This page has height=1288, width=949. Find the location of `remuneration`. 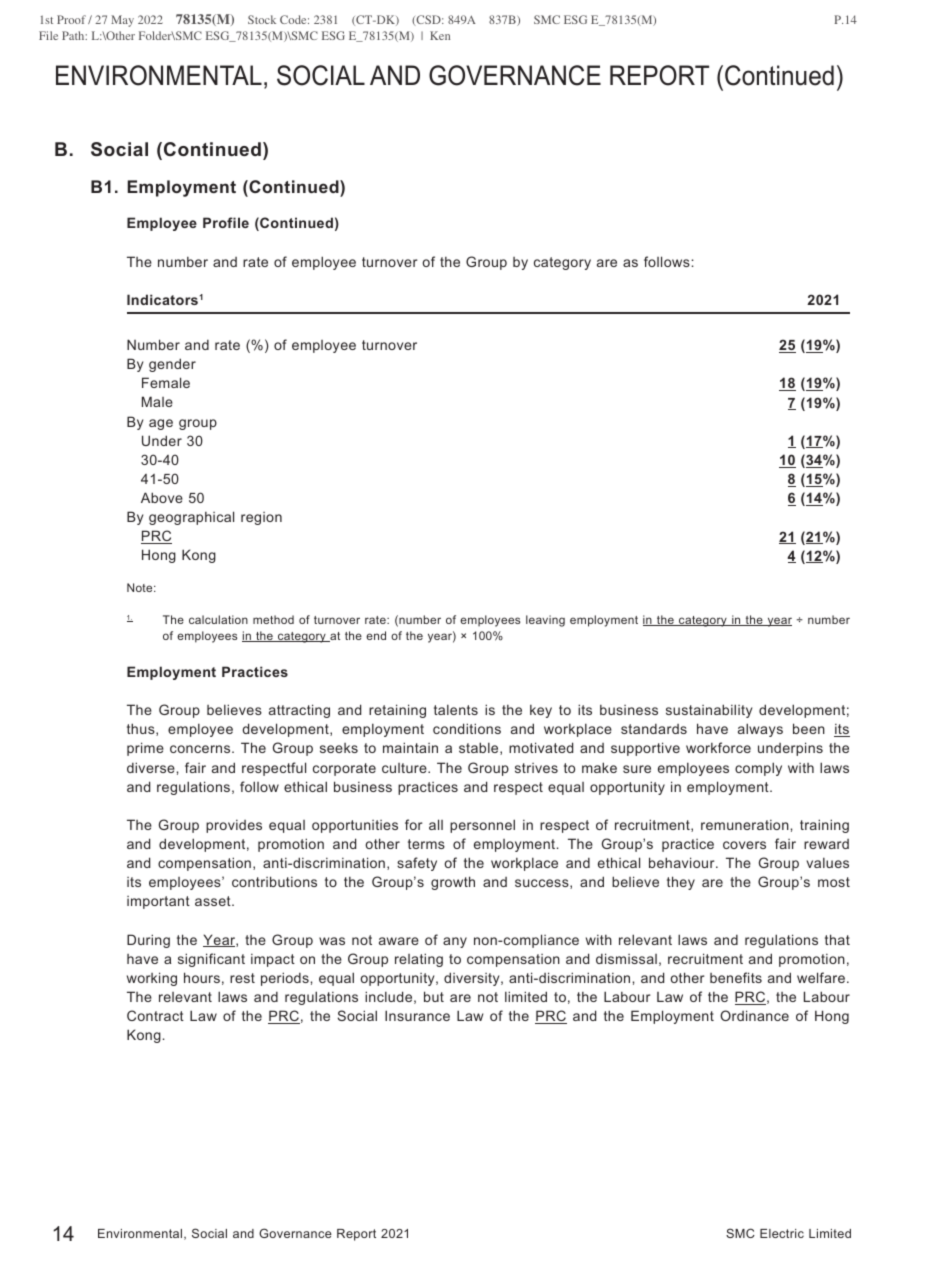

remuneration is located at coordinates (746, 825).
